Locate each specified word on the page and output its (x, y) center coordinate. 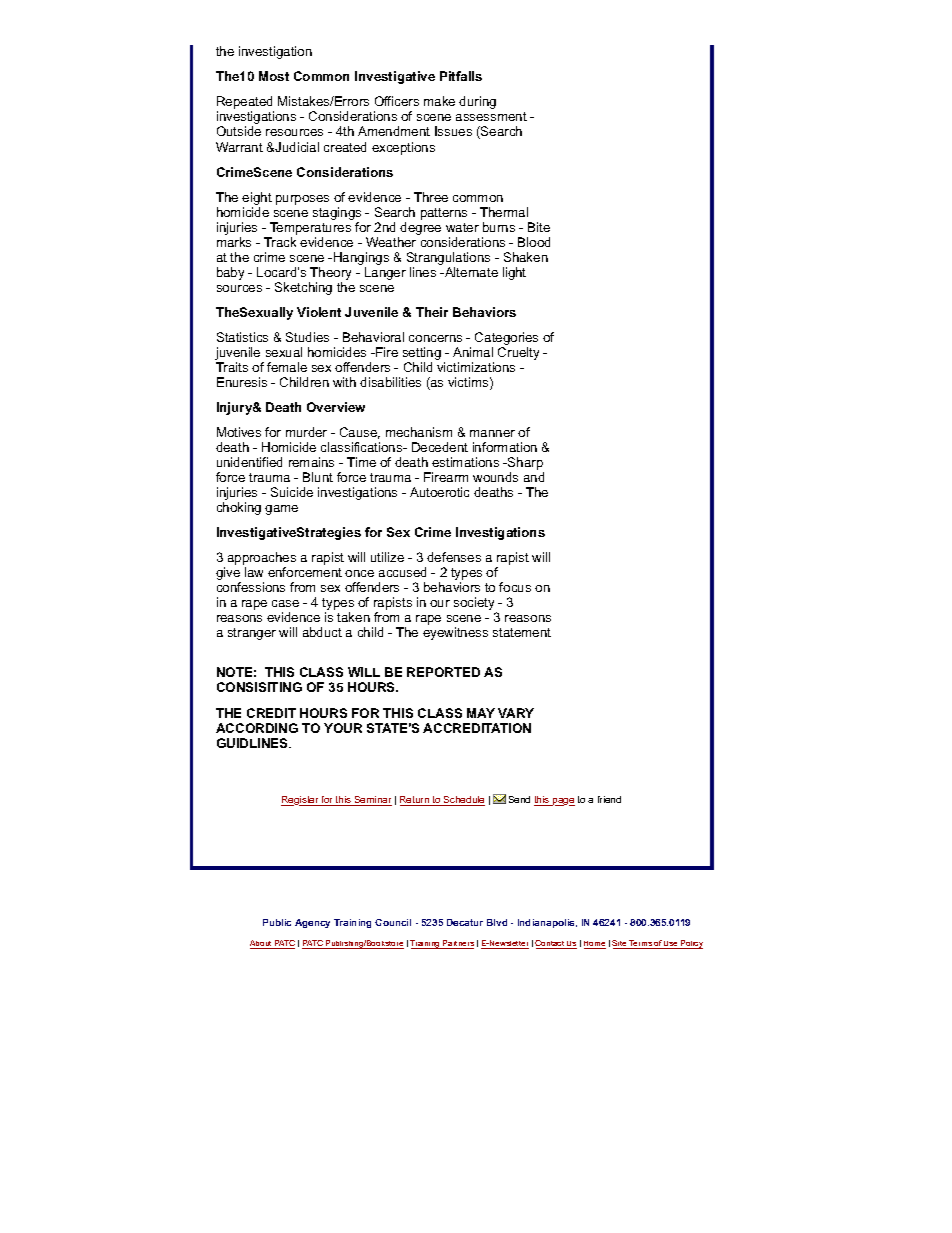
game (281, 510)
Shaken (526, 257)
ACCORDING (257, 728)
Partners (457, 944)
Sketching (303, 288)
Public (277, 922)
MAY (481, 713)
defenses (454, 557)
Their (432, 312)
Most (274, 76)
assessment (491, 116)
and (534, 477)
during (477, 102)
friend (609, 799)
